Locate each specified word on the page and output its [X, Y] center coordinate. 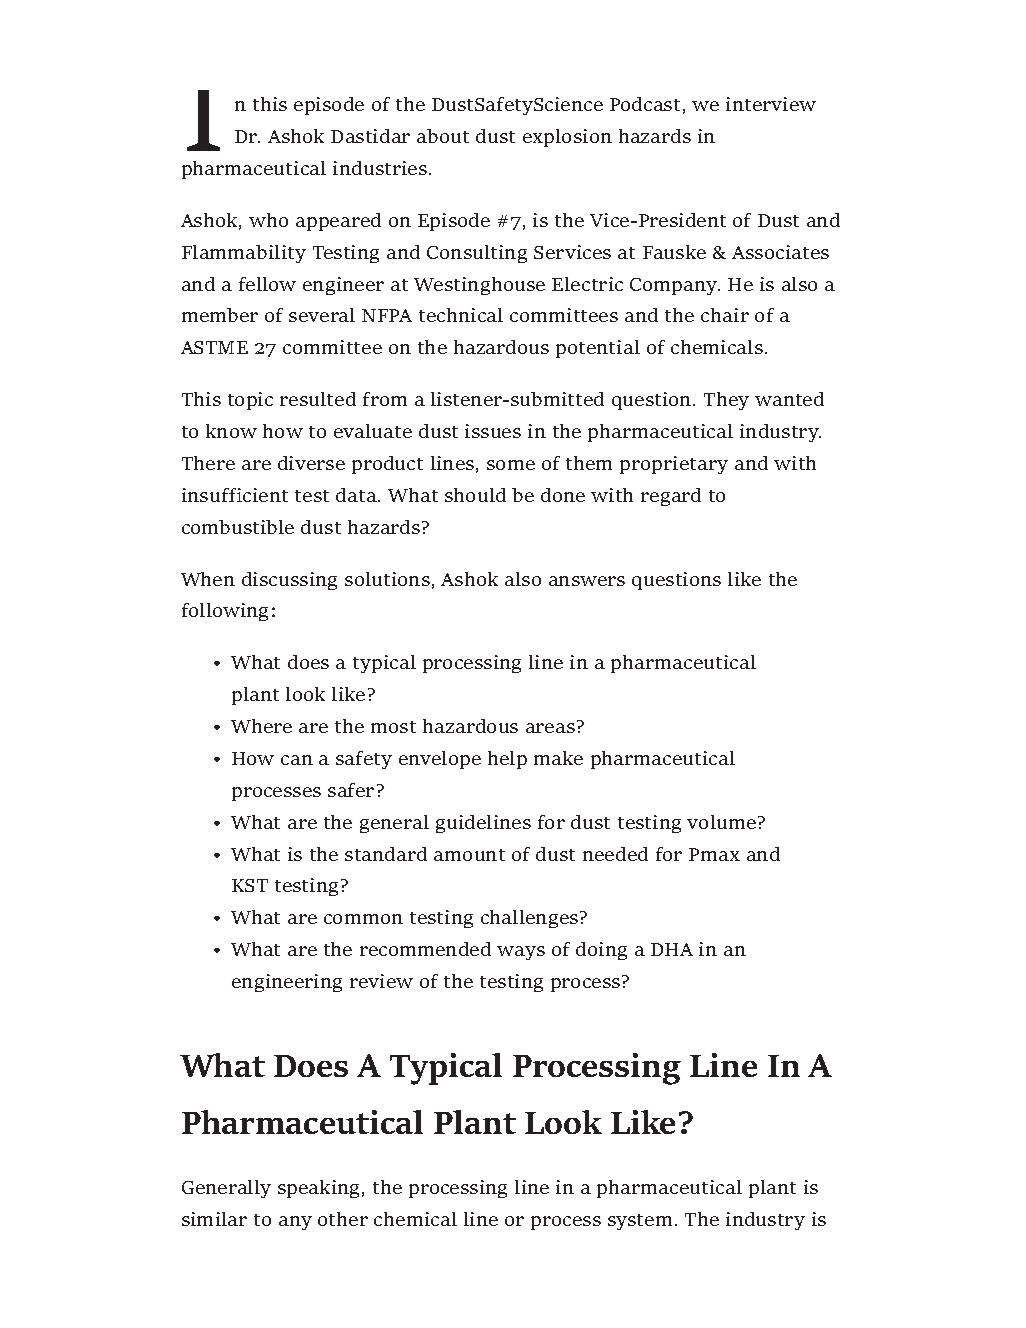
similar [214, 1219]
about [443, 136]
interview [771, 104]
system [640, 1222]
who [268, 220]
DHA [672, 949]
